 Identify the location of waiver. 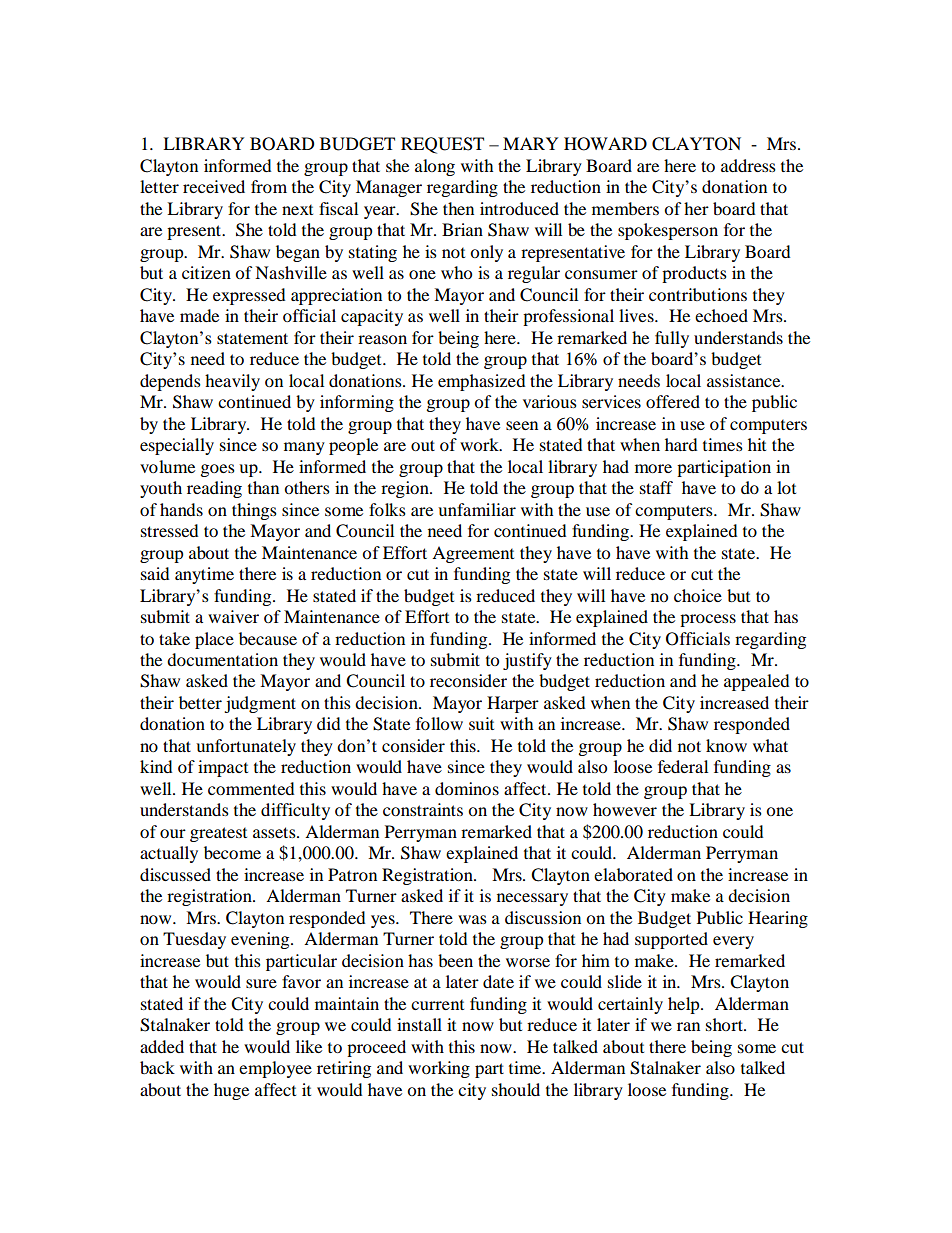
(233, 616).
